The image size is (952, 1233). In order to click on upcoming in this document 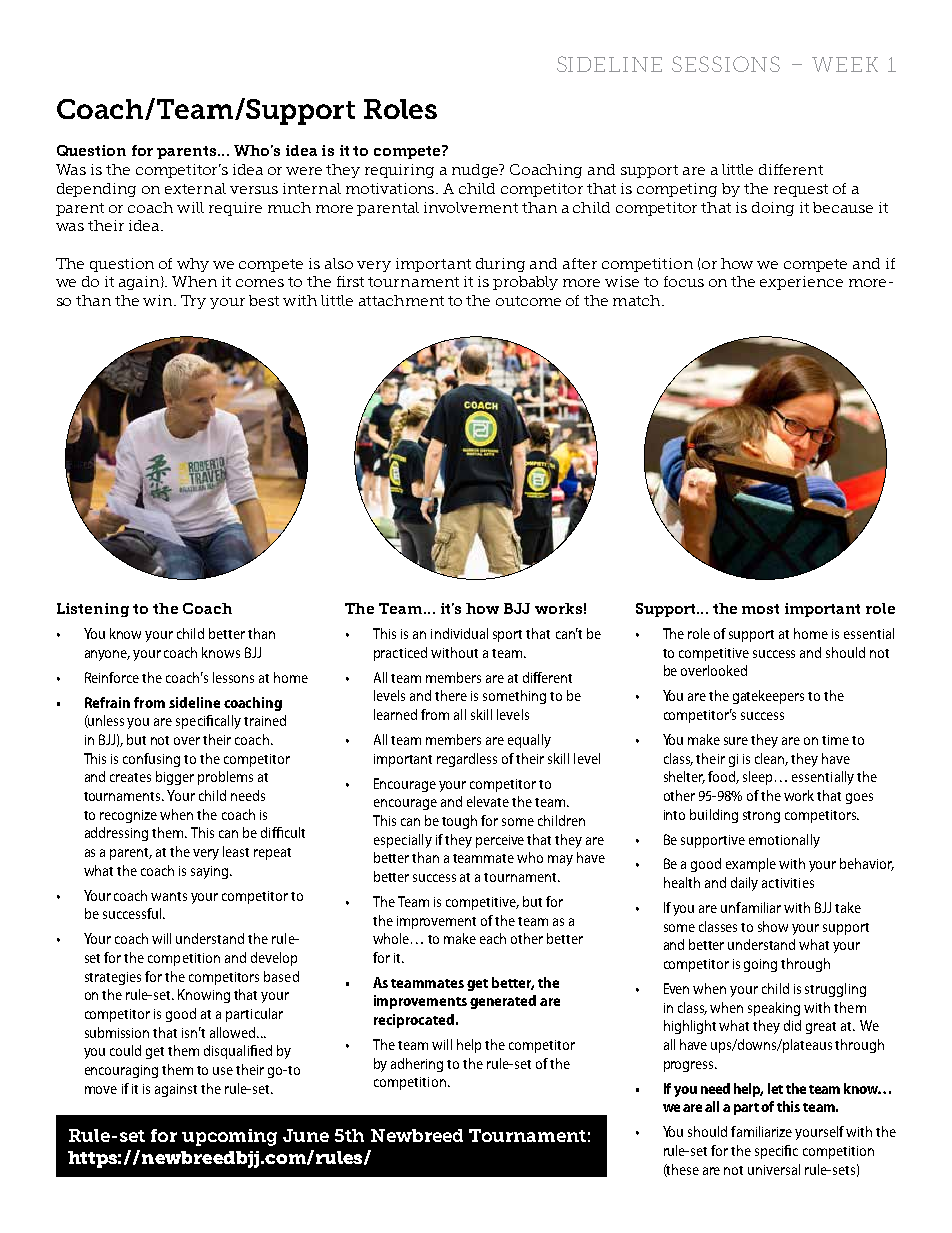, I will do `click(229, 1137)`.
